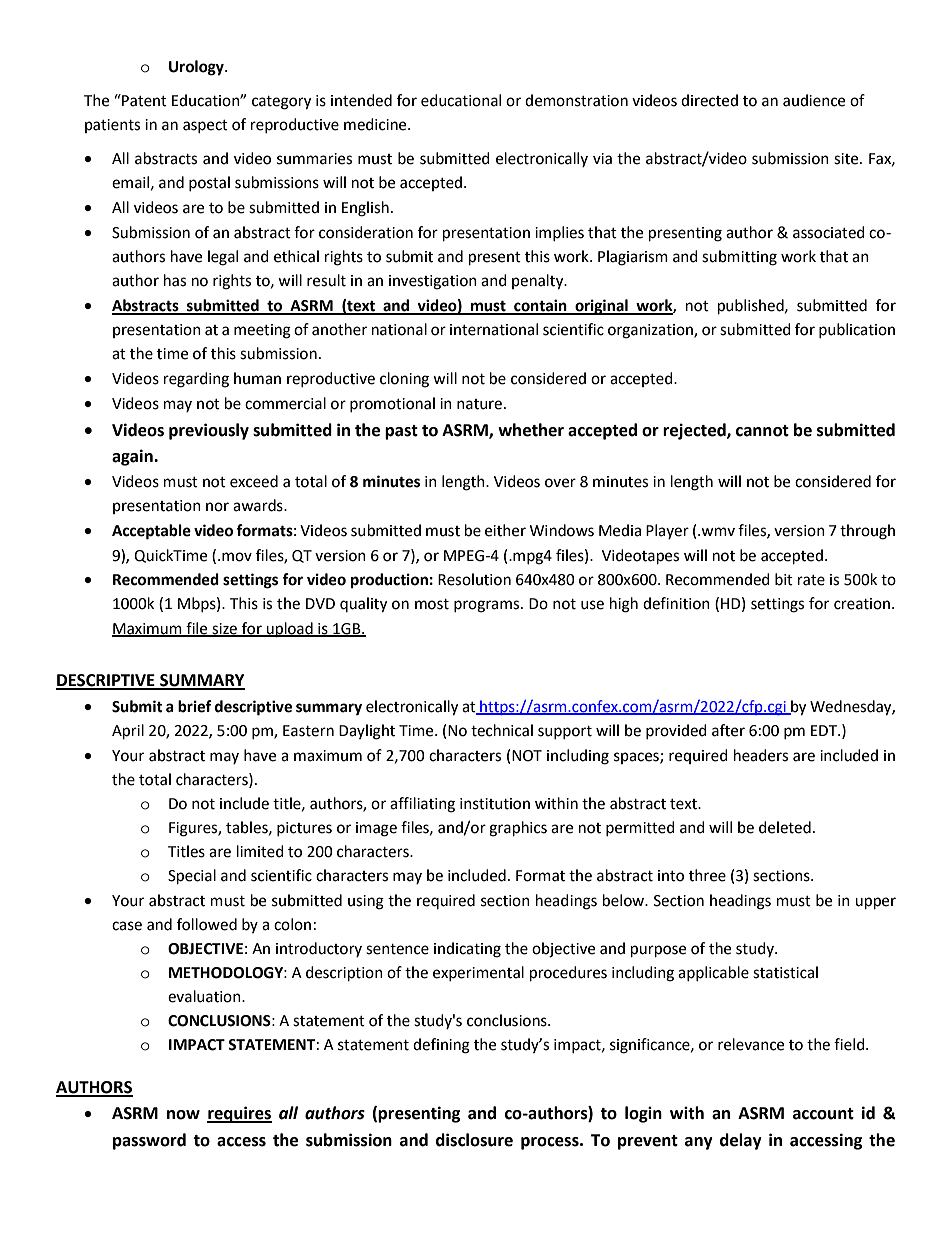 This image has width=952, height=1233. I want to click on disclosure, so click(474, 1140).
